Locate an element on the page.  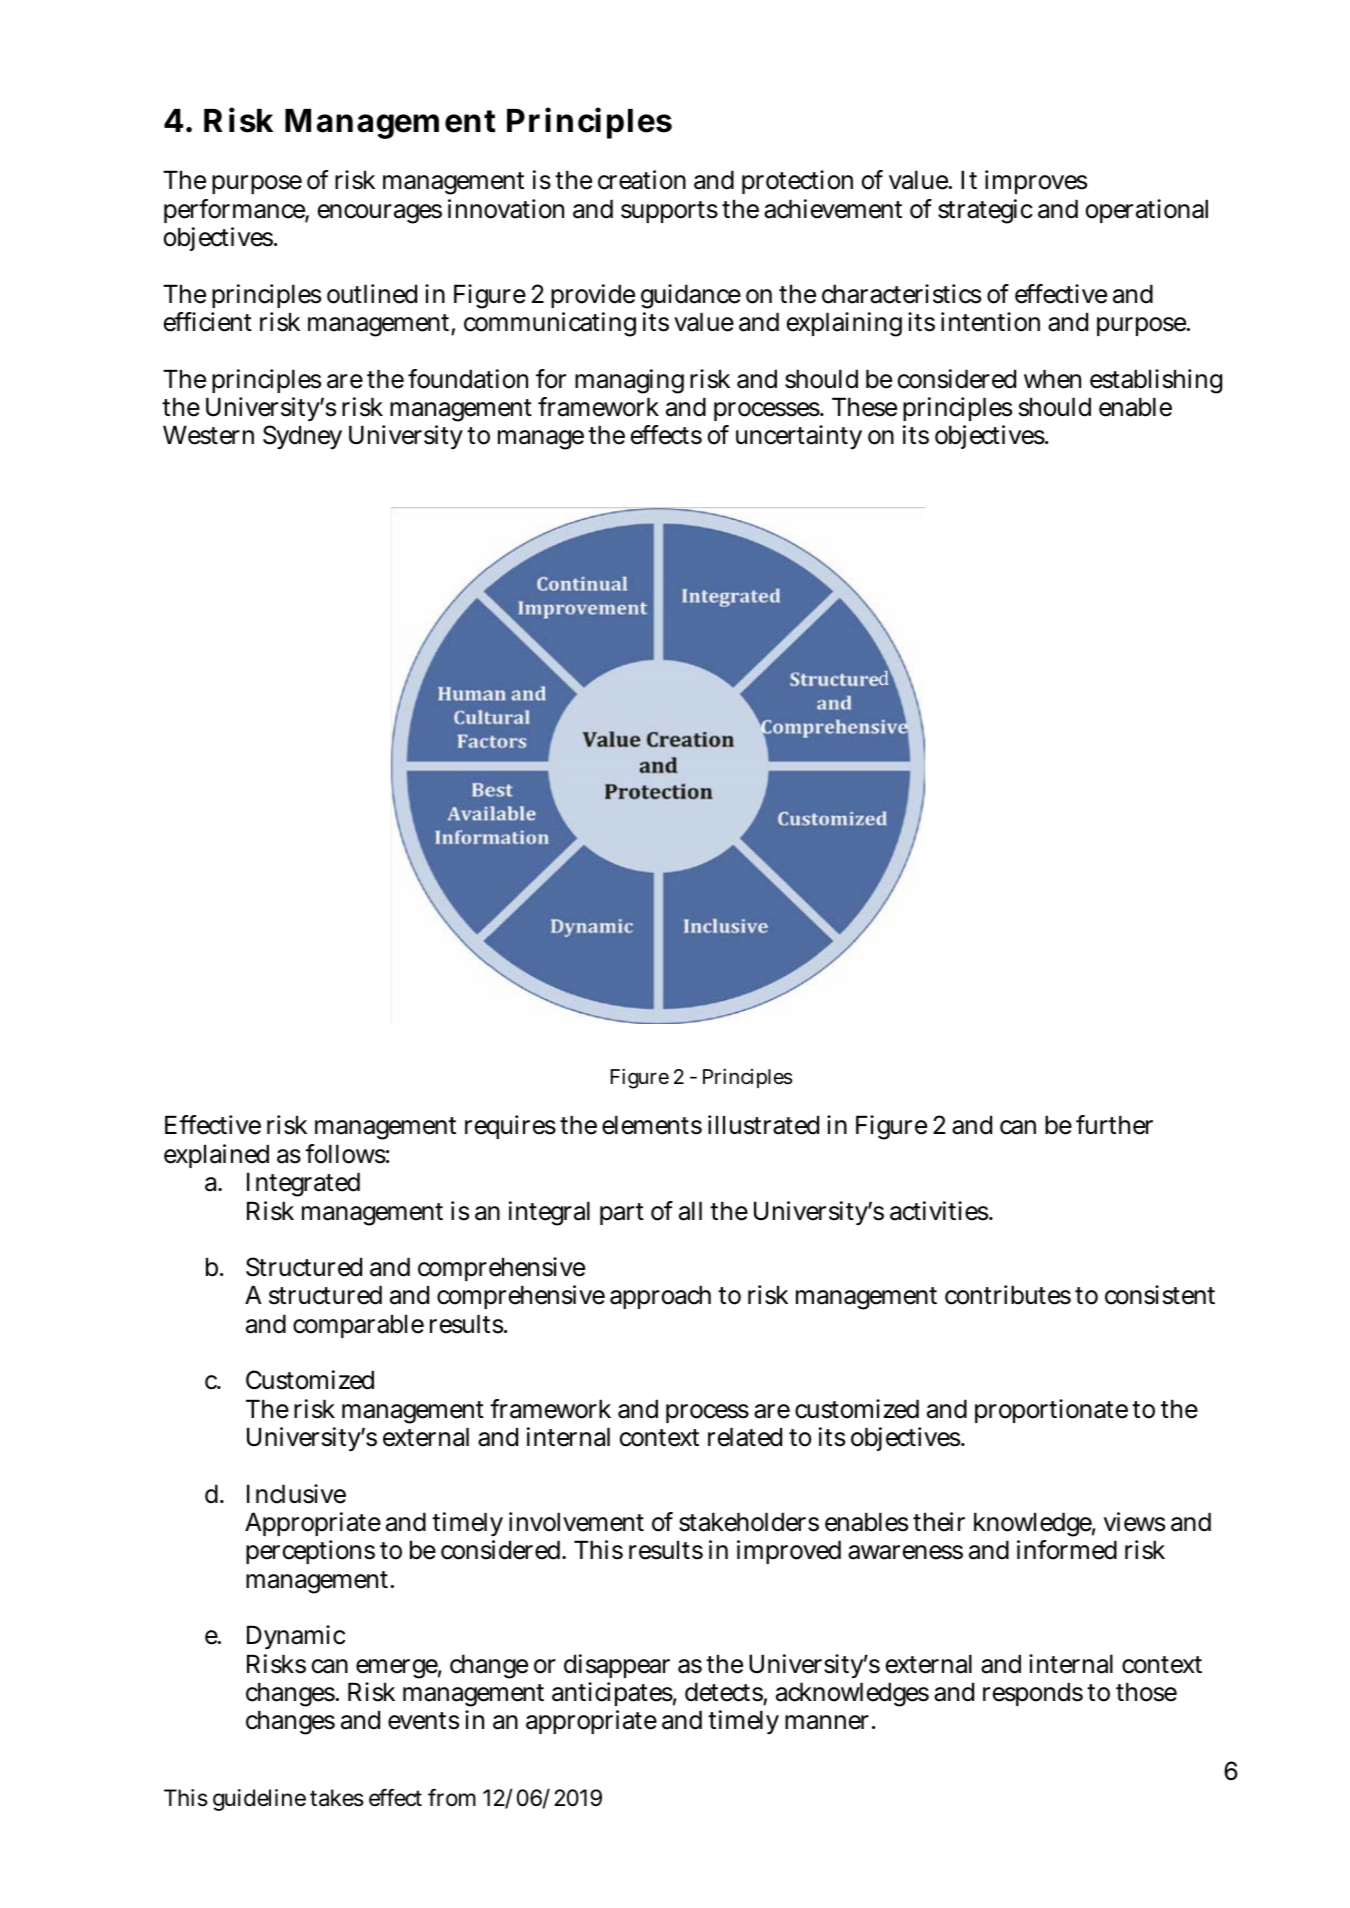
illustrated is located at coordinates (763, 1125).
